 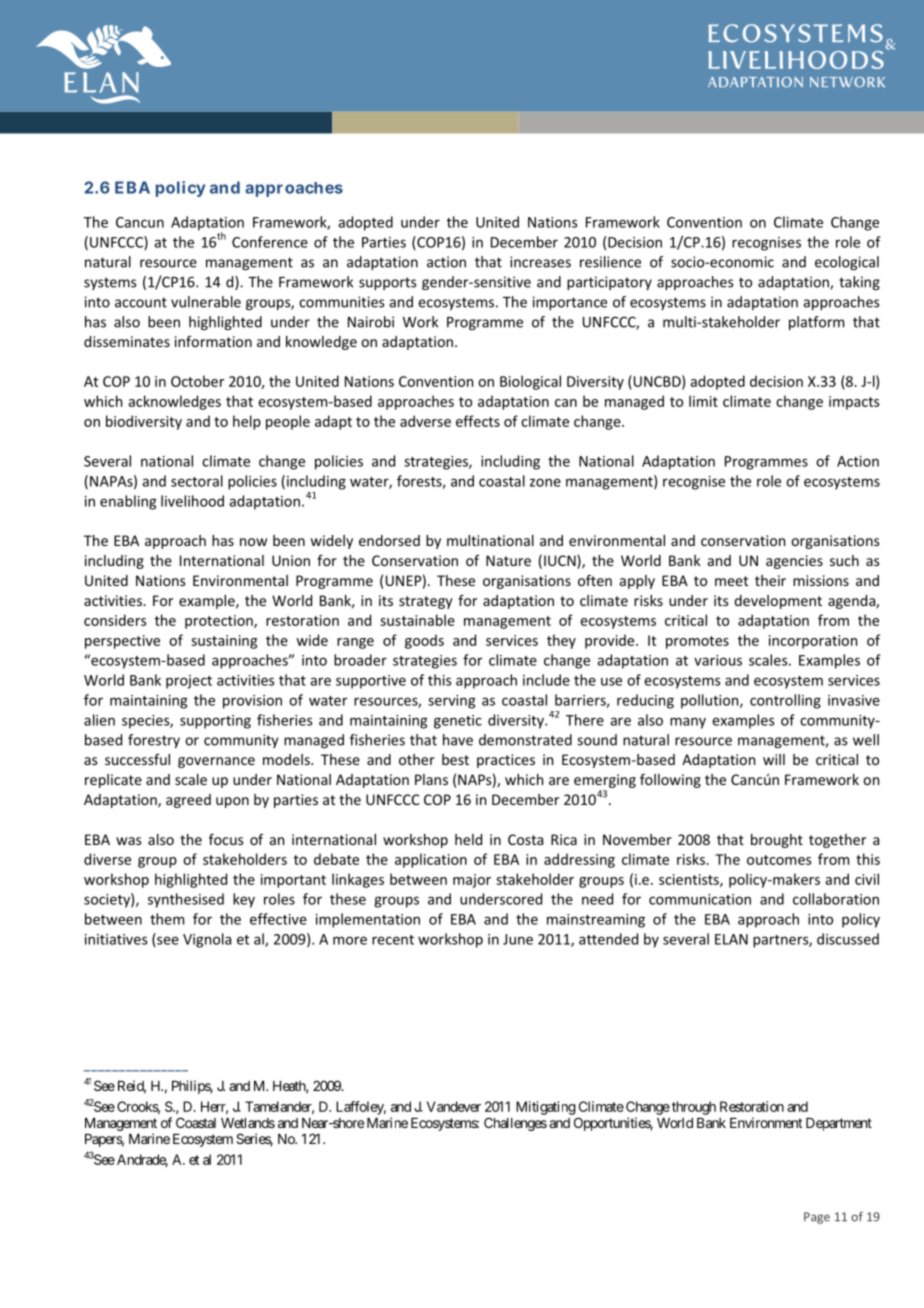 I want to click on Wetlands, so click(x=248, y=1123).
